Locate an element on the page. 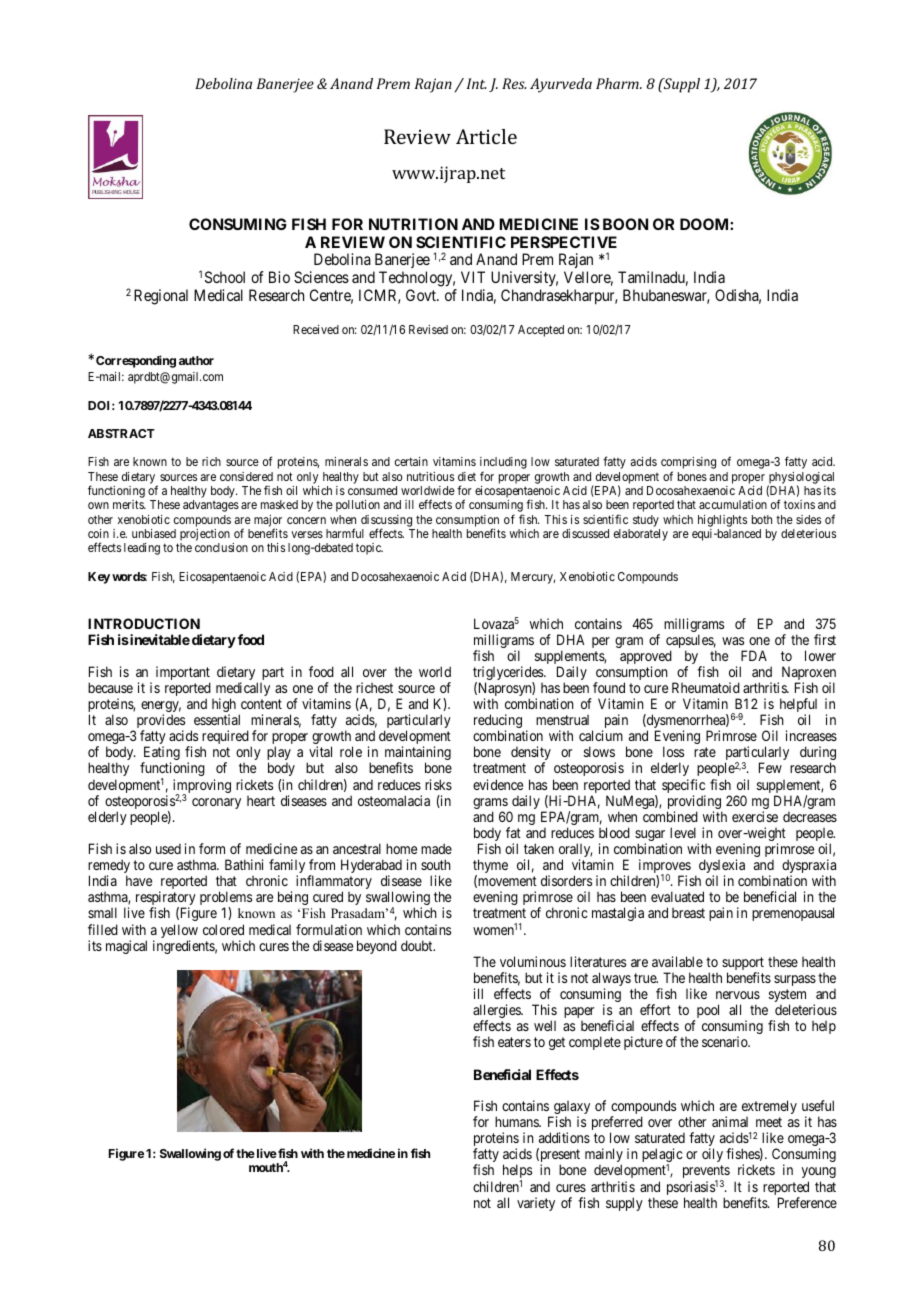 Image resolution: width=924 pixels, height=1308 pixels. magical is located at coordinates (126, 947).
